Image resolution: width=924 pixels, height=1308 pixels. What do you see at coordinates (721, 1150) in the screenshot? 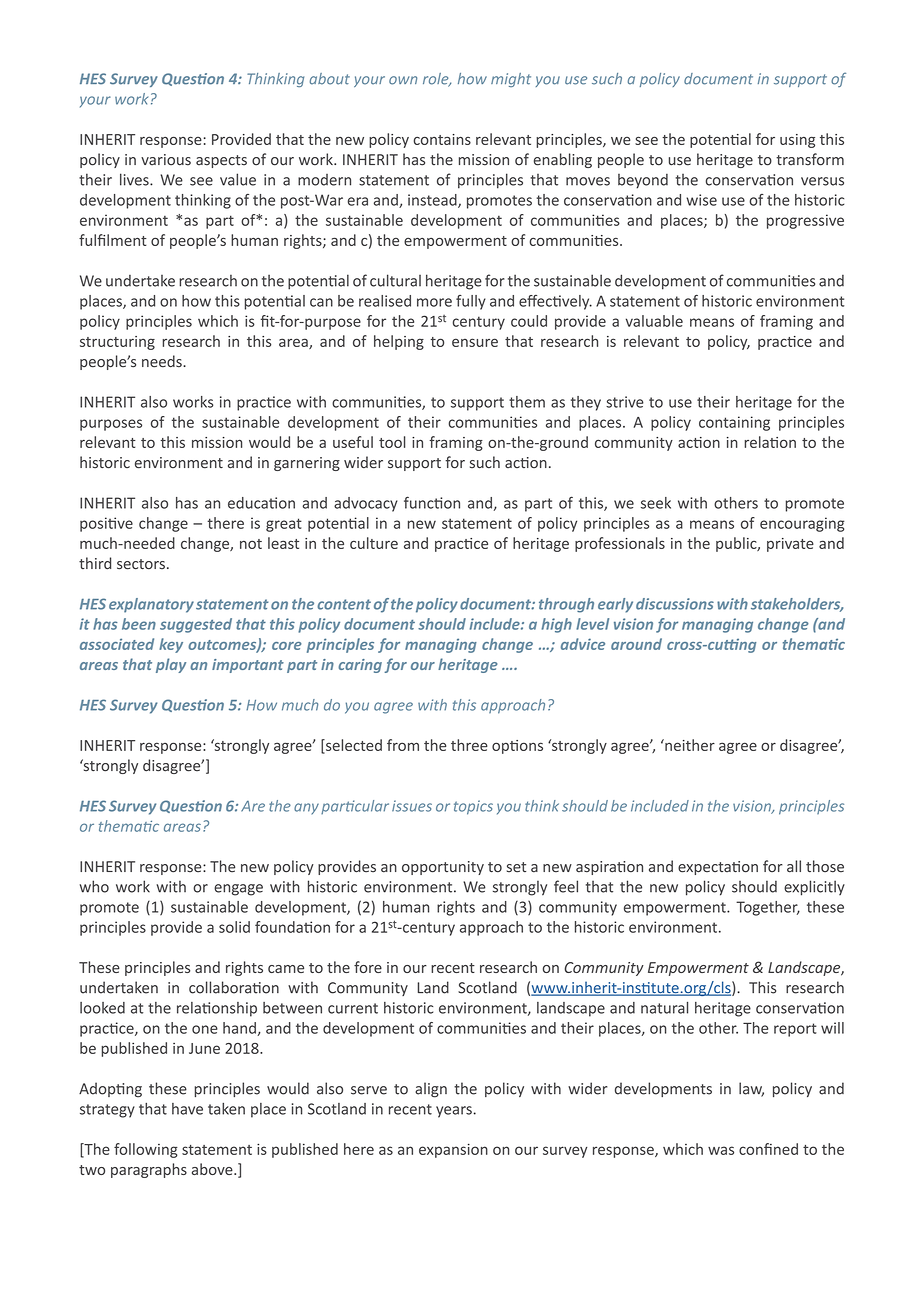
I see `was` at bounding box center [721, 1150].
